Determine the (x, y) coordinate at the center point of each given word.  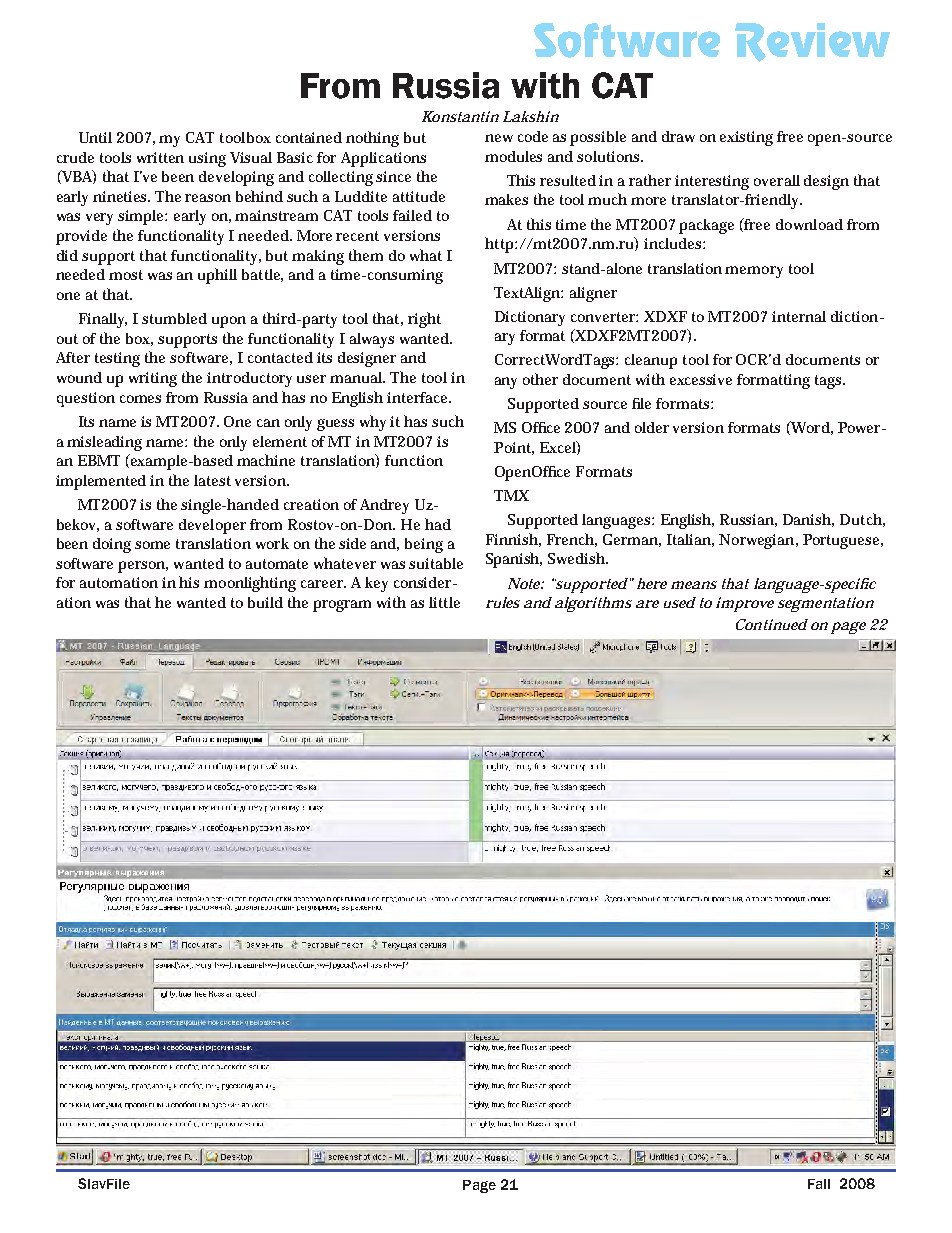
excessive (701, 379)
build (265, 602)
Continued (772, 624)
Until (95, 137)
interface (419, 397)
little (444, 602)
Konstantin (460, 116)
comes (140, 399)
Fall (819, 1184)
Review (812, 42)
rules (503, 602)
